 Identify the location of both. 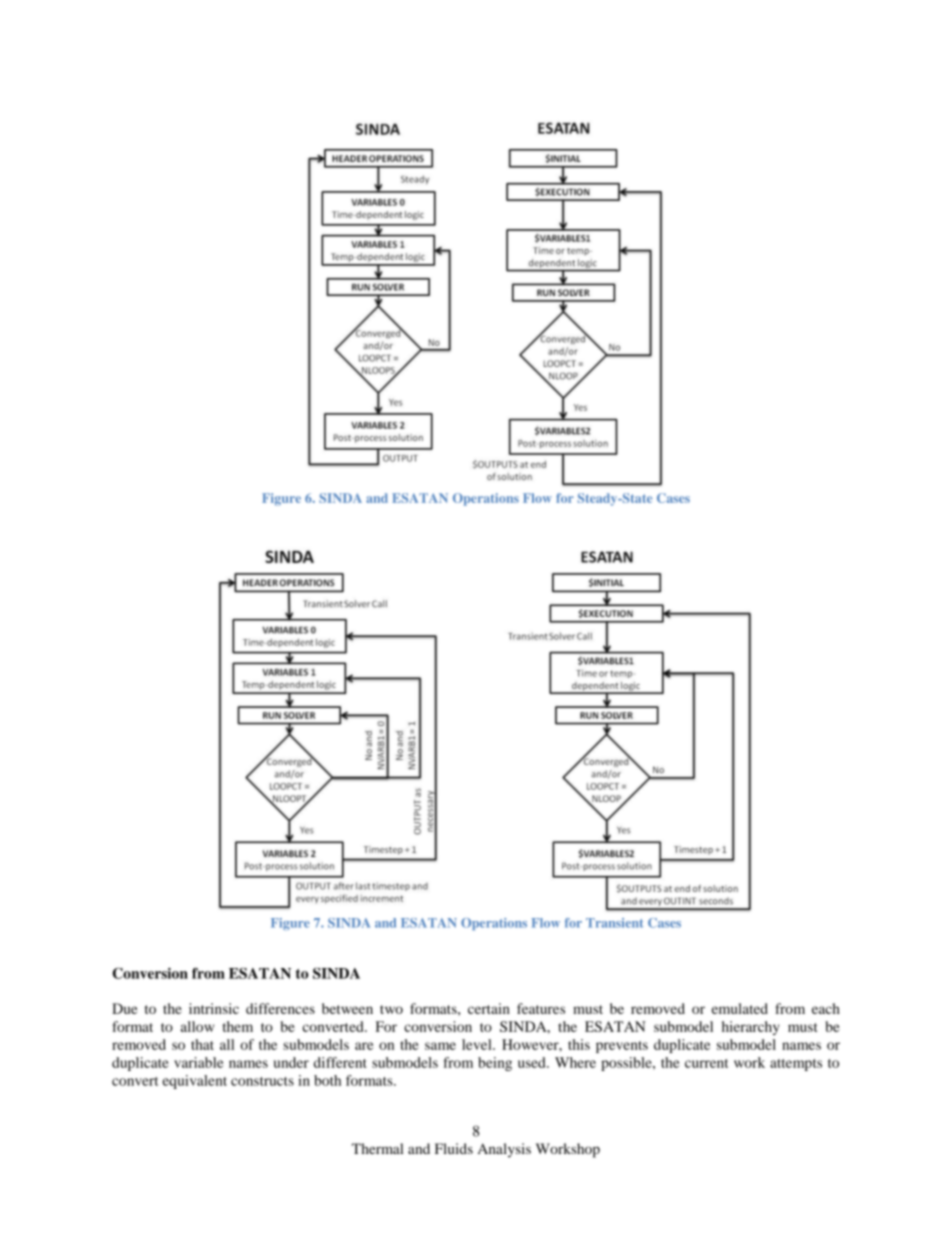
(327, 1080).
